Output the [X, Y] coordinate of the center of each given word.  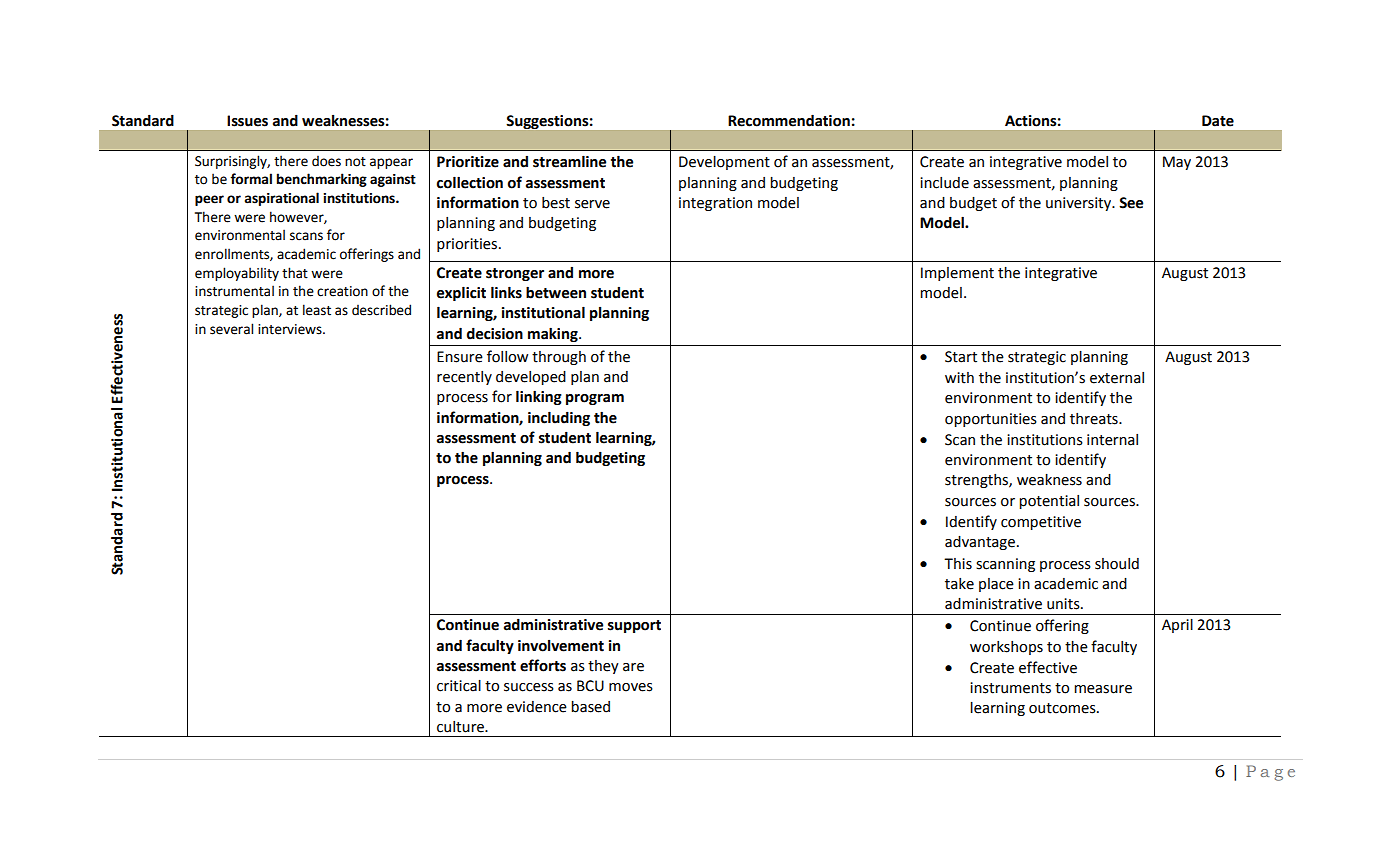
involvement [561, 646]
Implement [957, 274]
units [1064, 604]
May [1177, 163]
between [556, 292]
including [559, 418]
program [595, 399]
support [634, 626]
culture [461, 727]
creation [342, 291]
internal [1112, 440]
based [590, 707]
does [326, 161]
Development [724, 163]
